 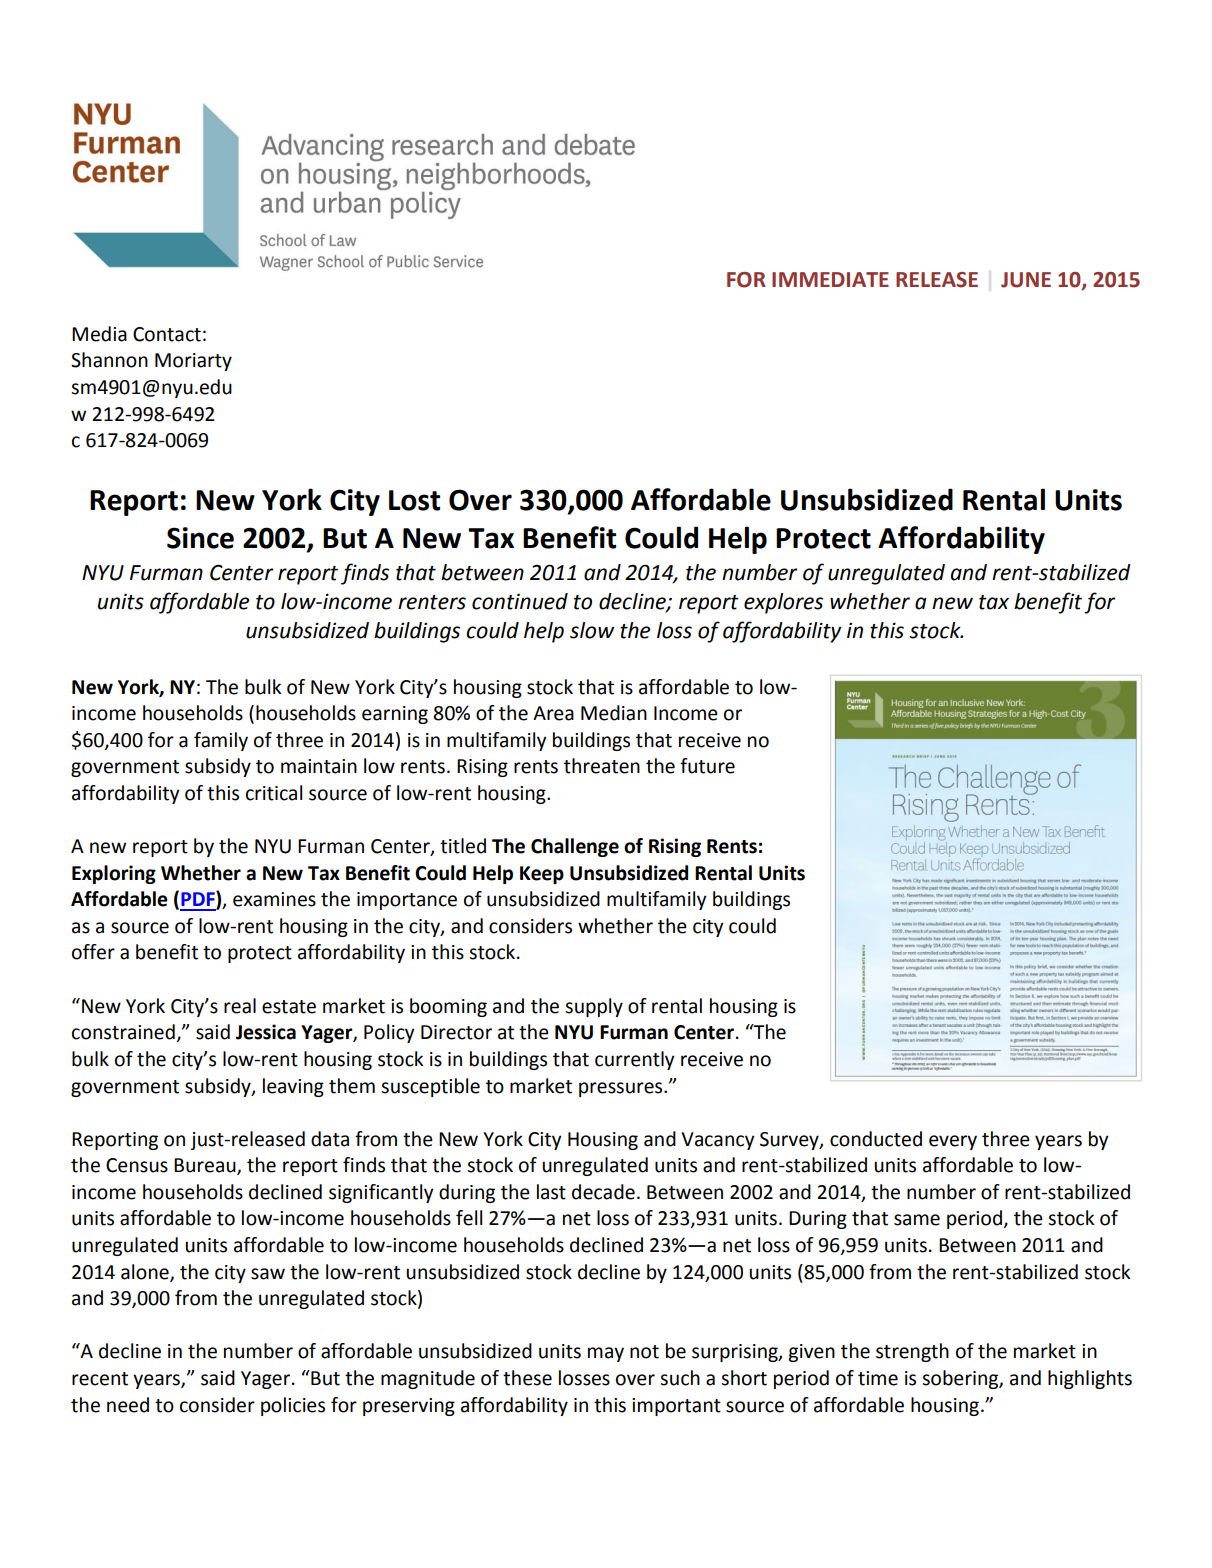 I want to click on pressures, so click(x=622, y=1089).
